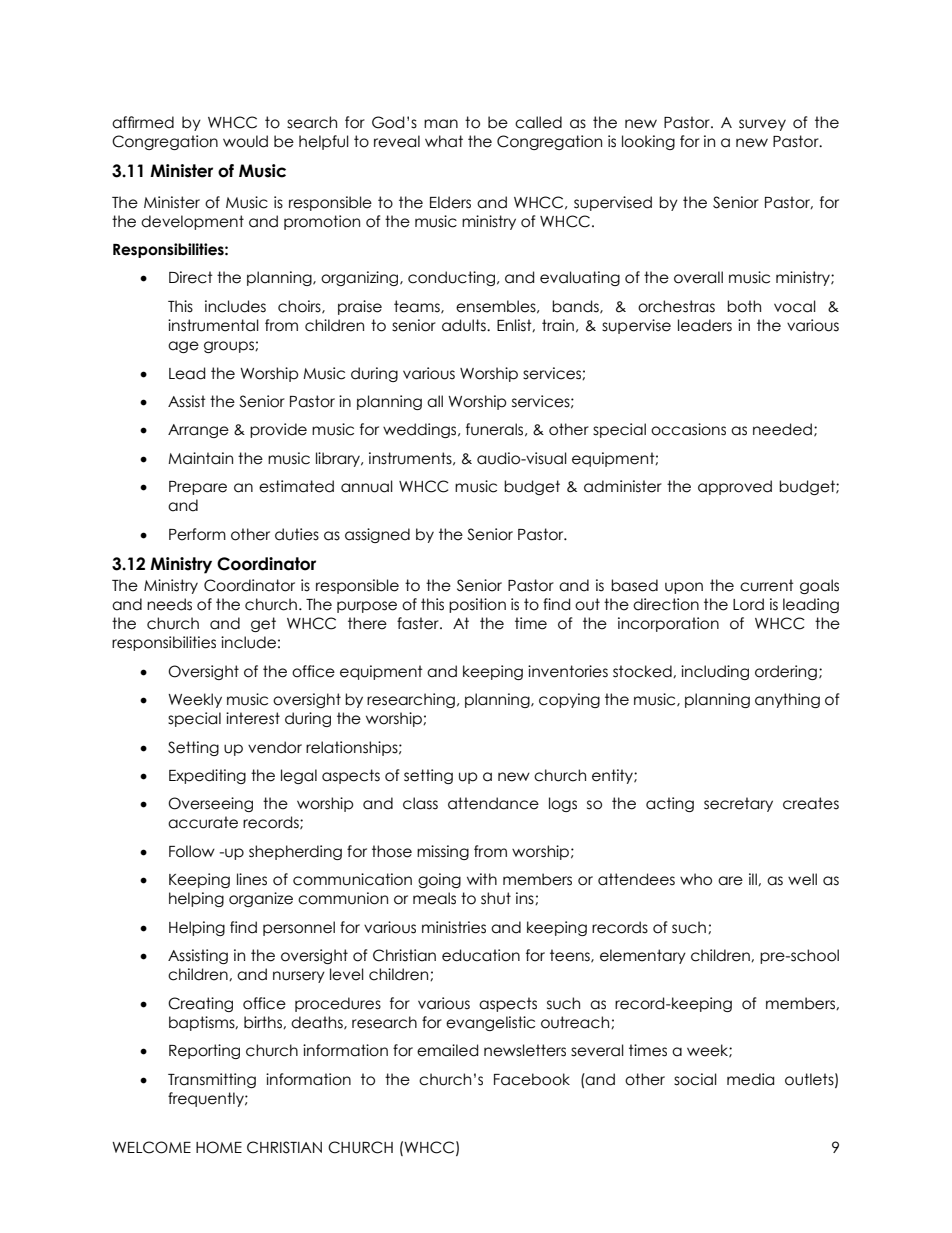 The width and height of the screenshot is (952, 1233). I want to click on Facebook, so click(532, 1079).
